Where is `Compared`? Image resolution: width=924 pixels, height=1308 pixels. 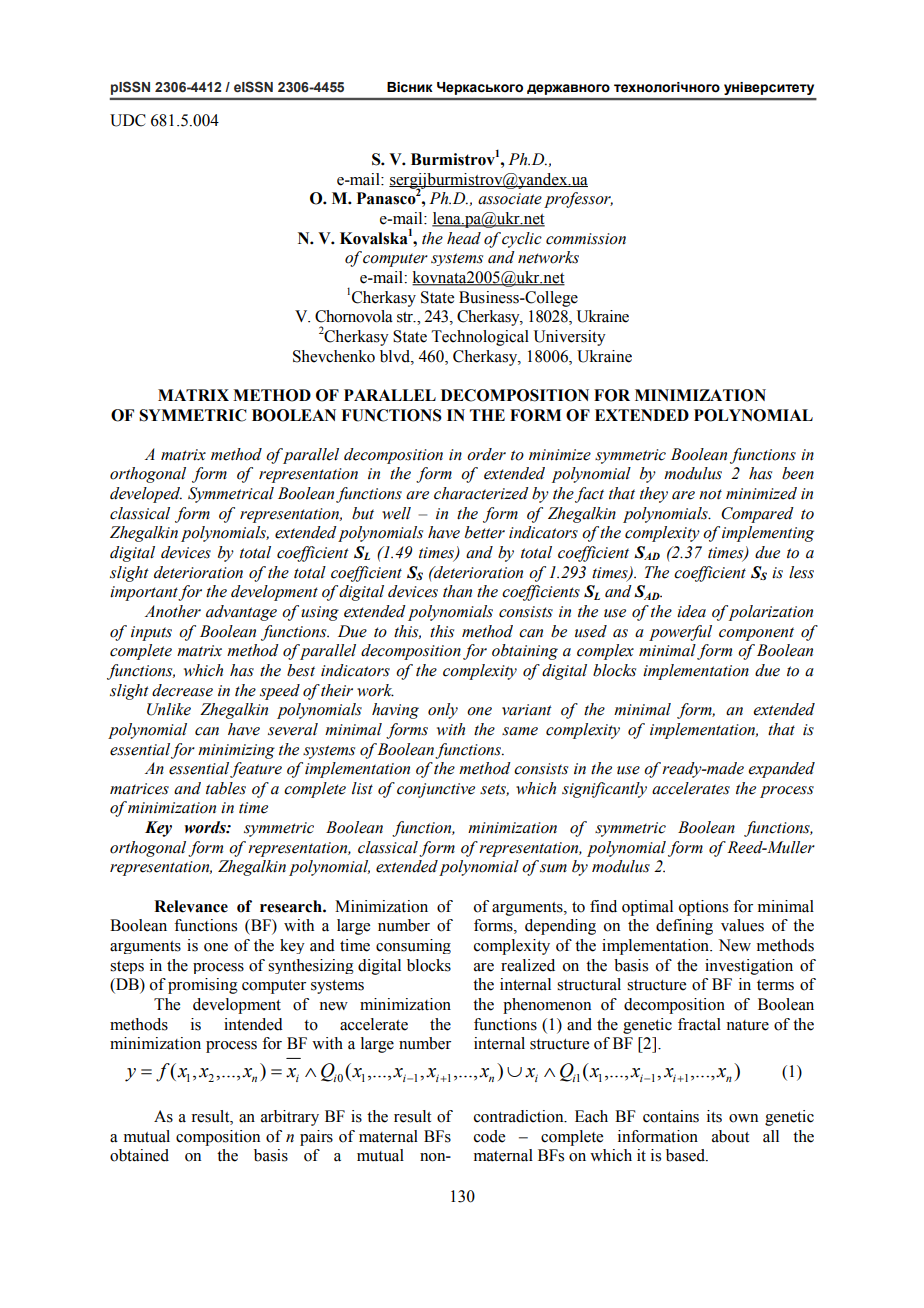 Compared is located at coordinates (757, 515).
